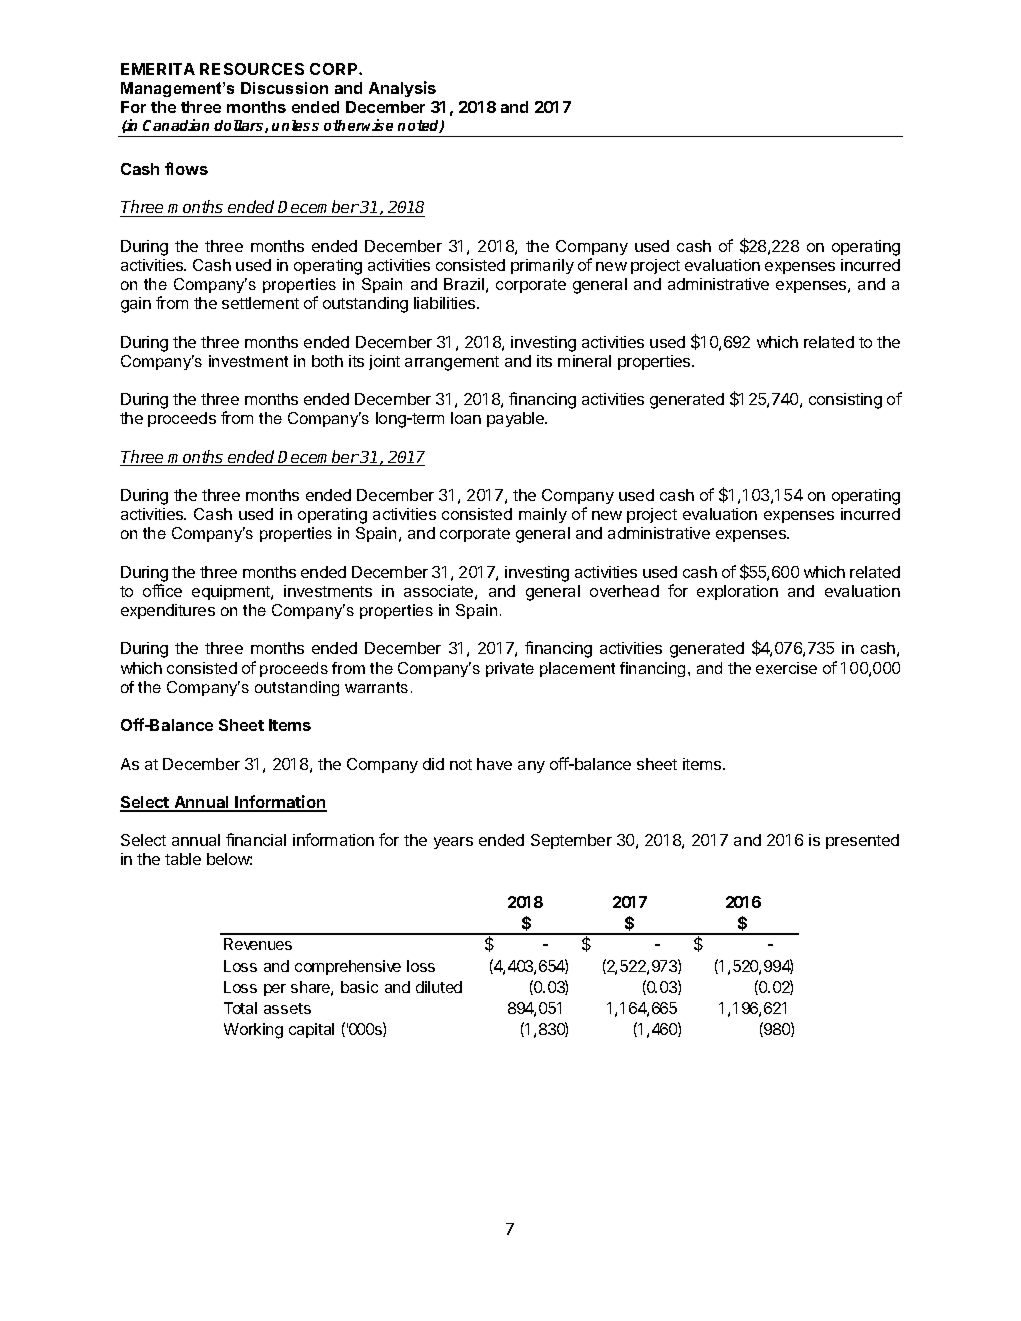  I want to click on primarily, so click(542, 266).
